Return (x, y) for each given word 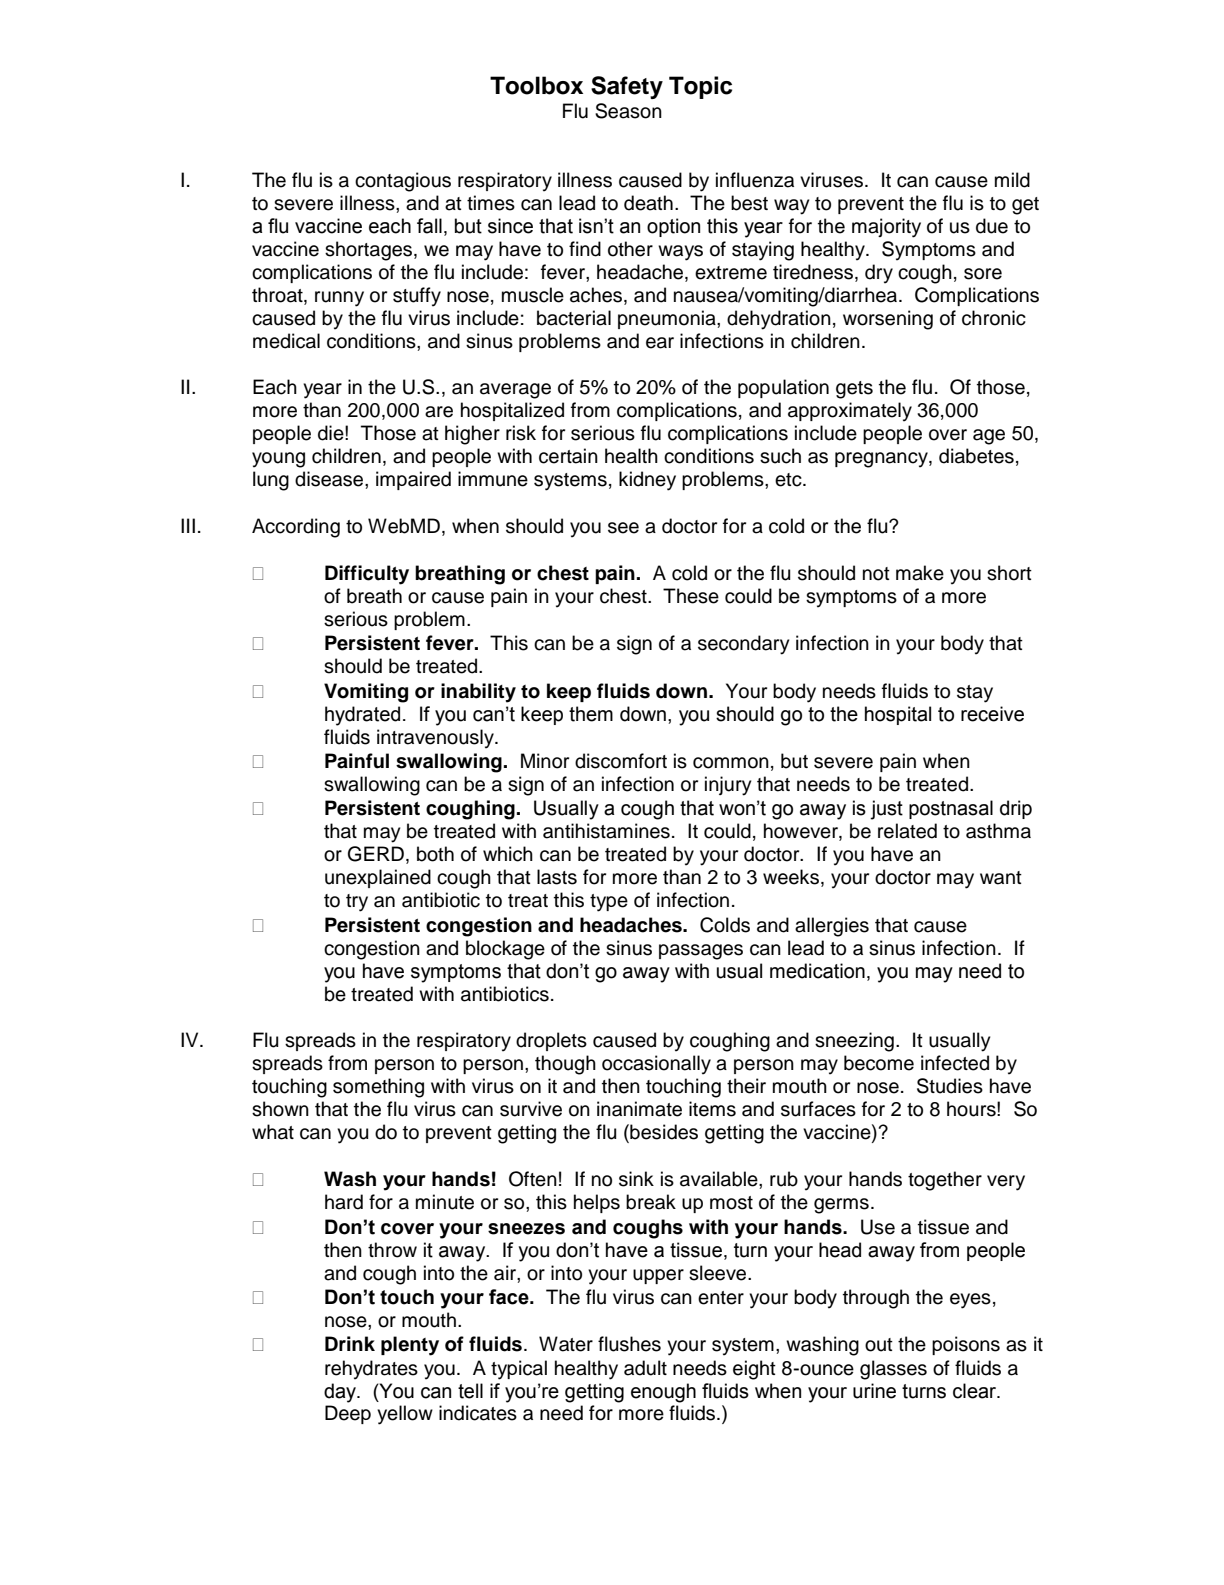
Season (628, 111)
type (609, 903)
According (296, 528)
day (341, 1393)
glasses (893, 1370)
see (623, 528)
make (920, 573)
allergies (832, 927)
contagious (403, 182)
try (357, 903)
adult (645, 1368)
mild (1012, 180)
